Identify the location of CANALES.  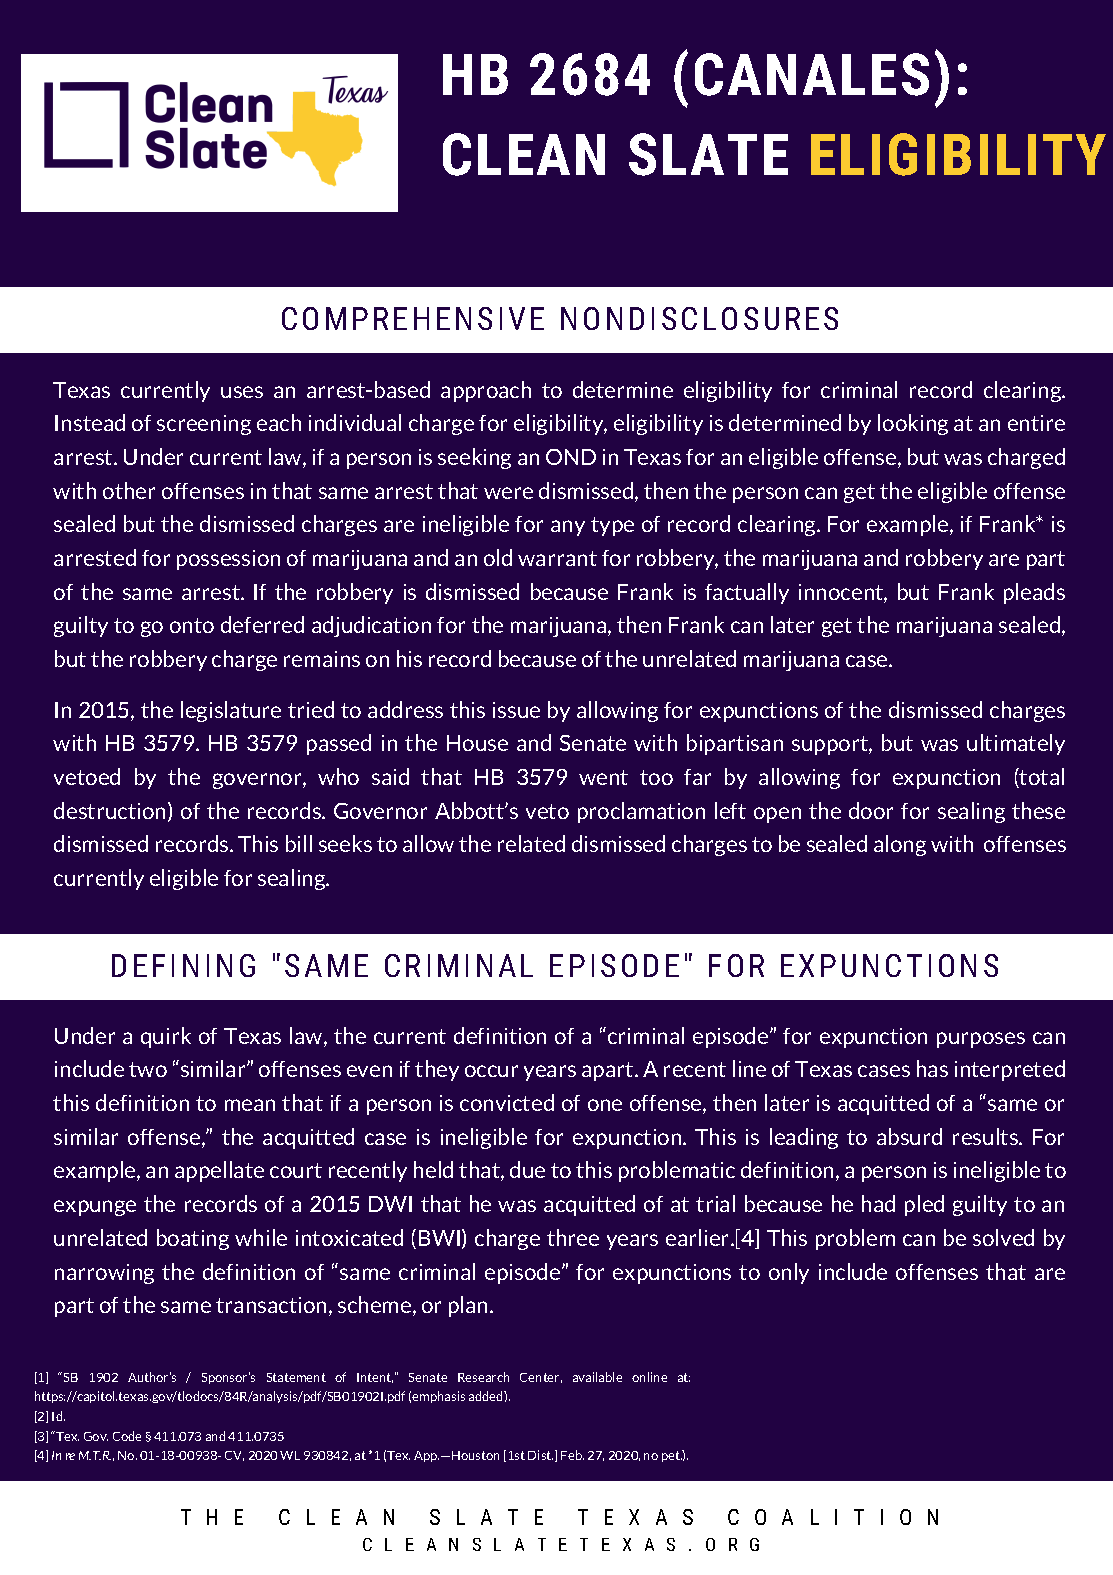
(812, 74).
